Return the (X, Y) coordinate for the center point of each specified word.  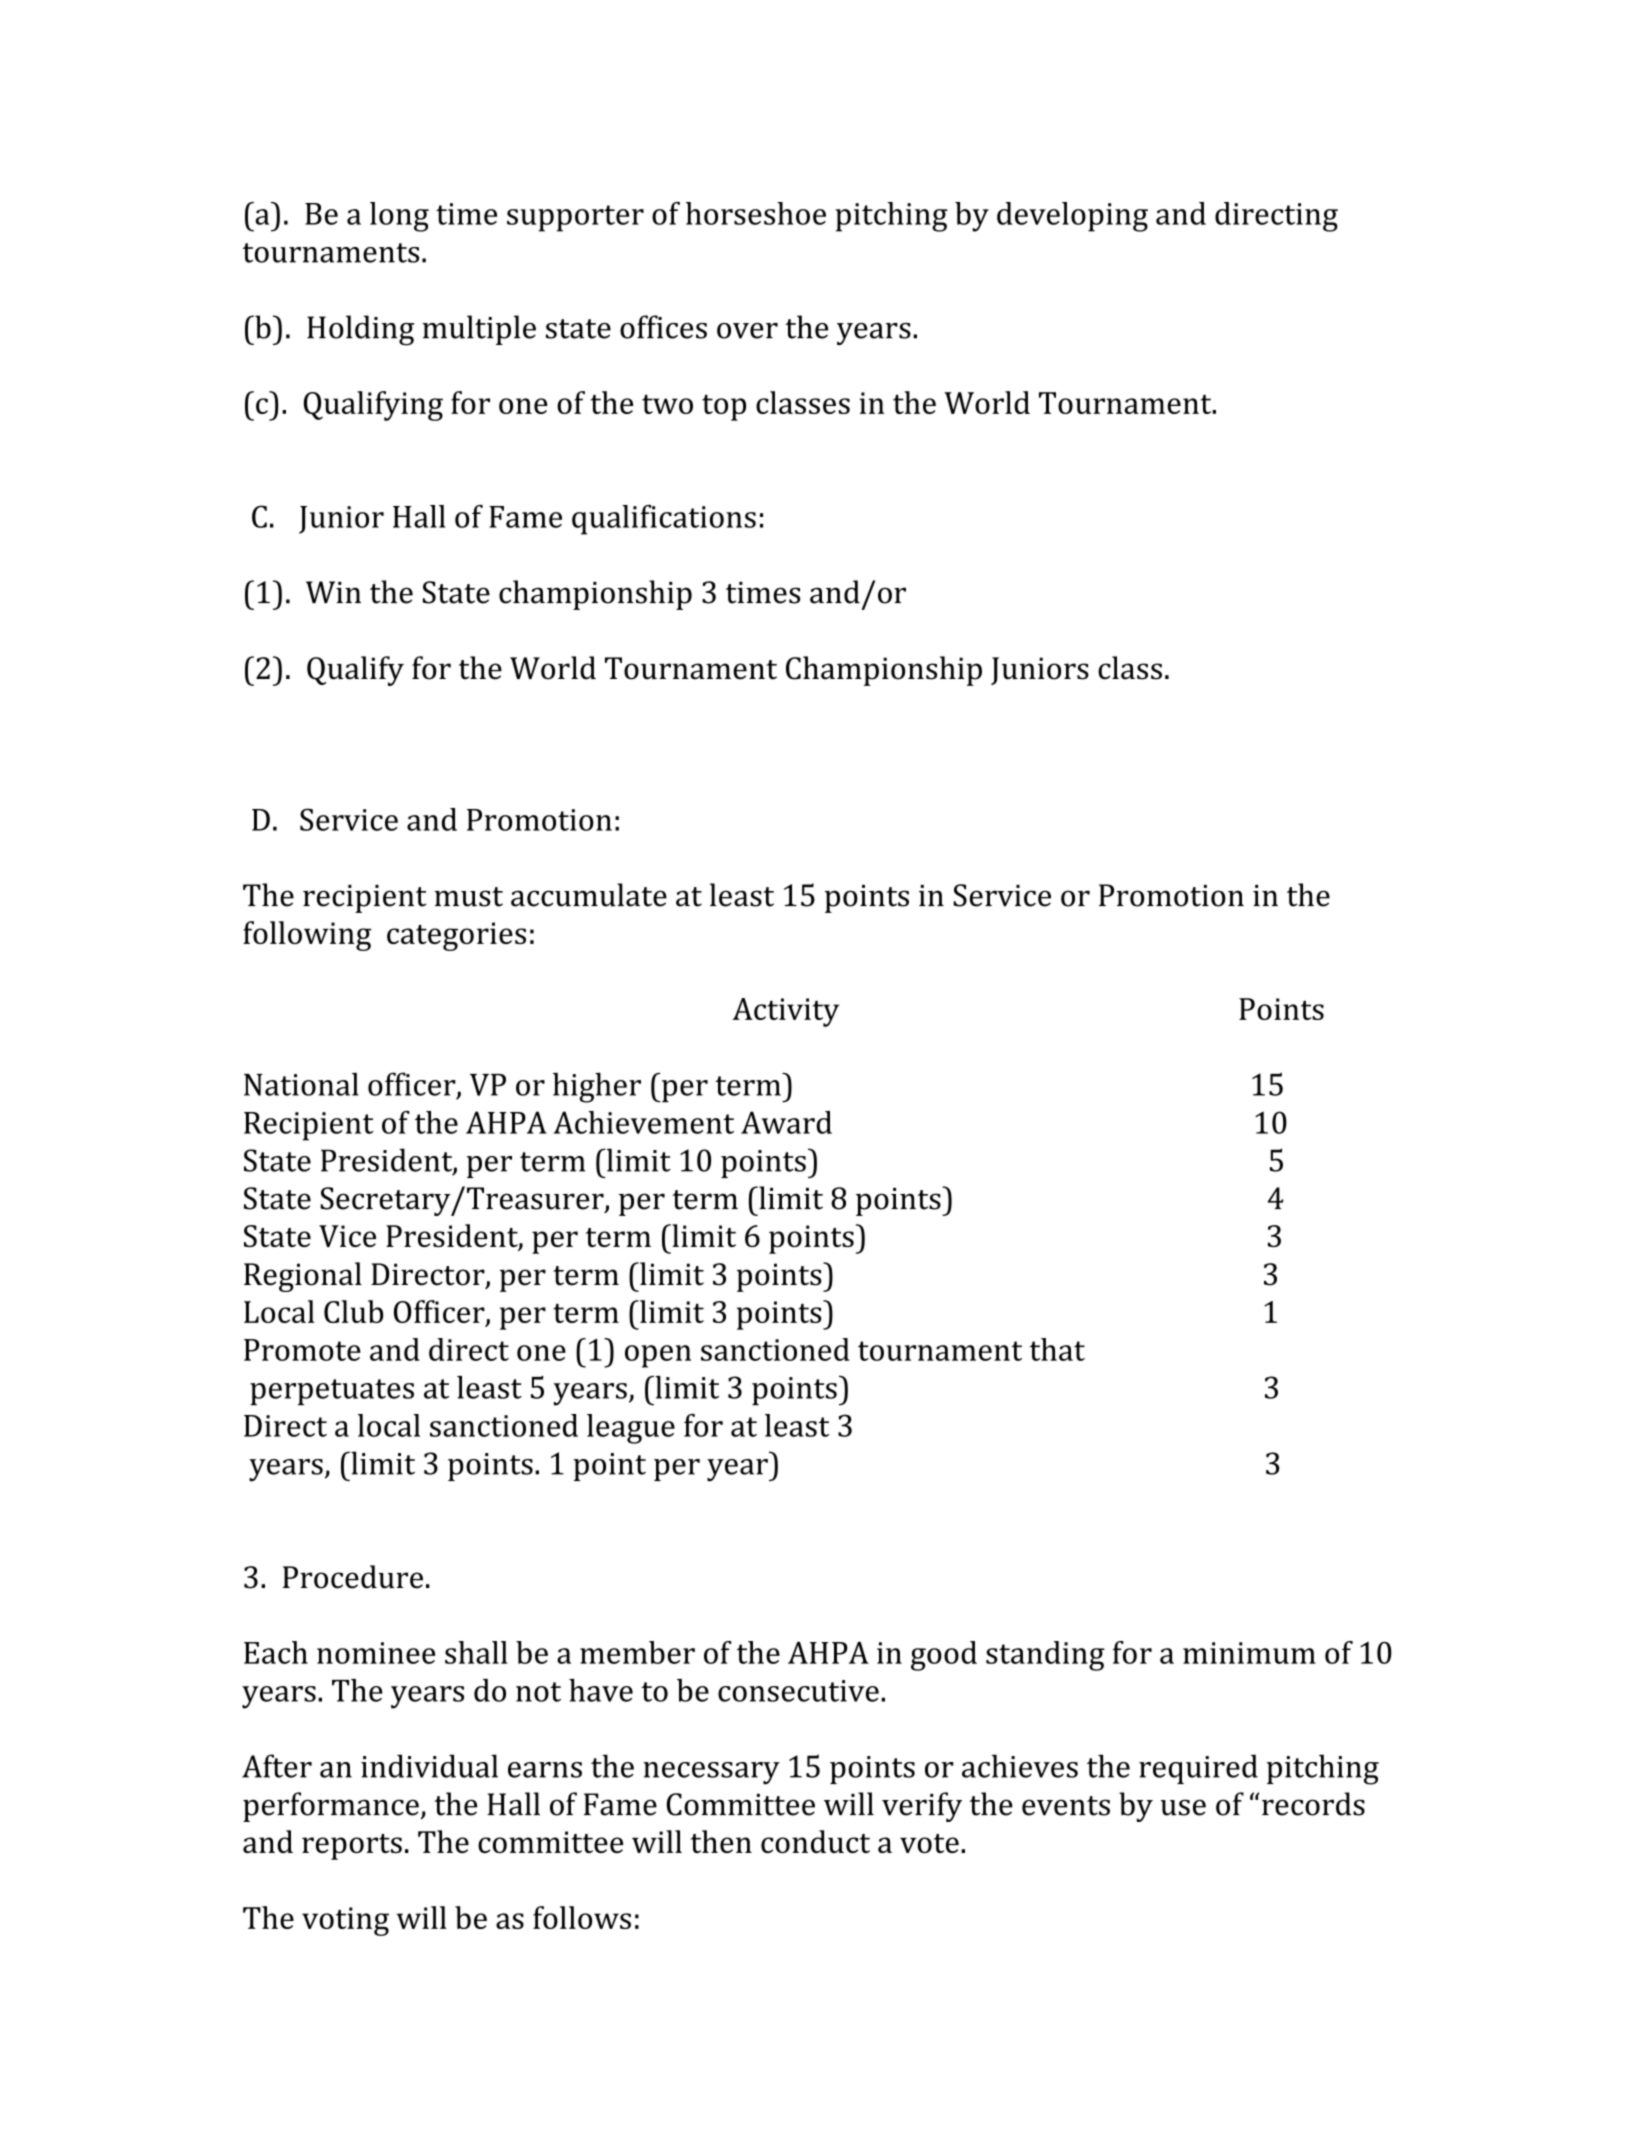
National (301, 1084)
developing (1072, 217)
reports (352, 1847)
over (747, 331)
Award (786, 1122)
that (1057, 1349)
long (399, 217)
